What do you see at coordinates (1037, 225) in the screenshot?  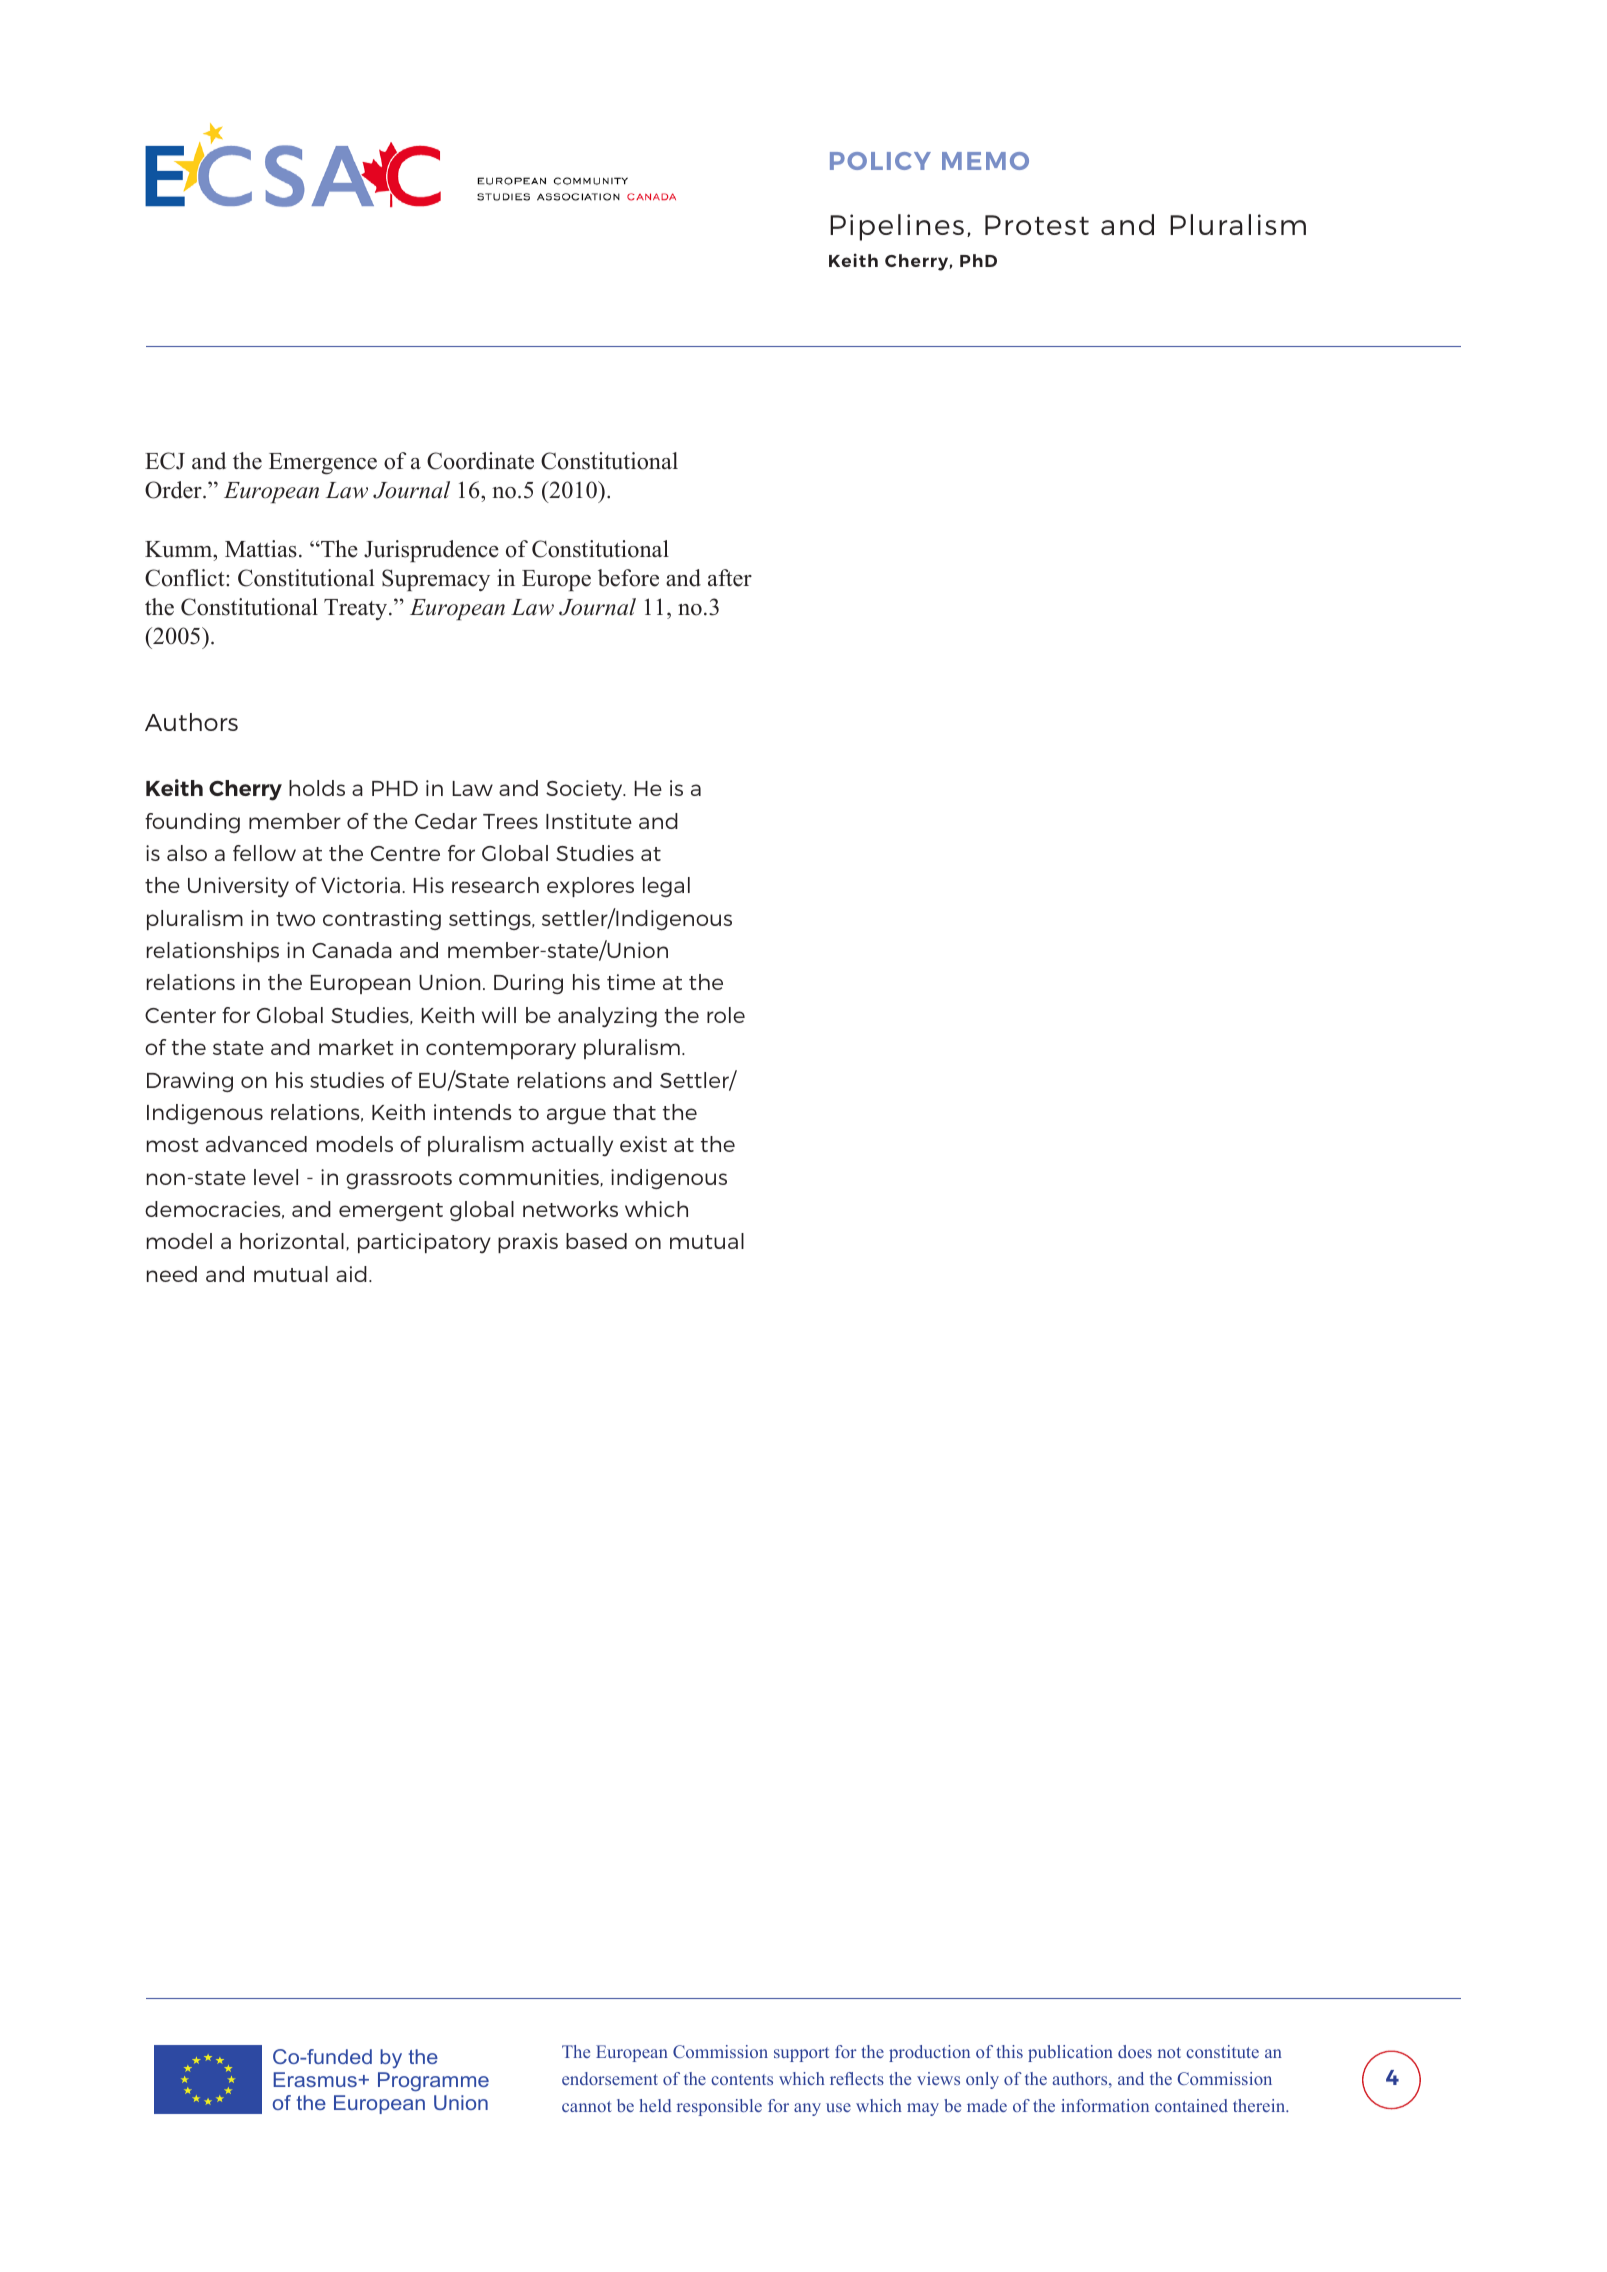 I see `Protest` at bounding box center [1037, 225].
